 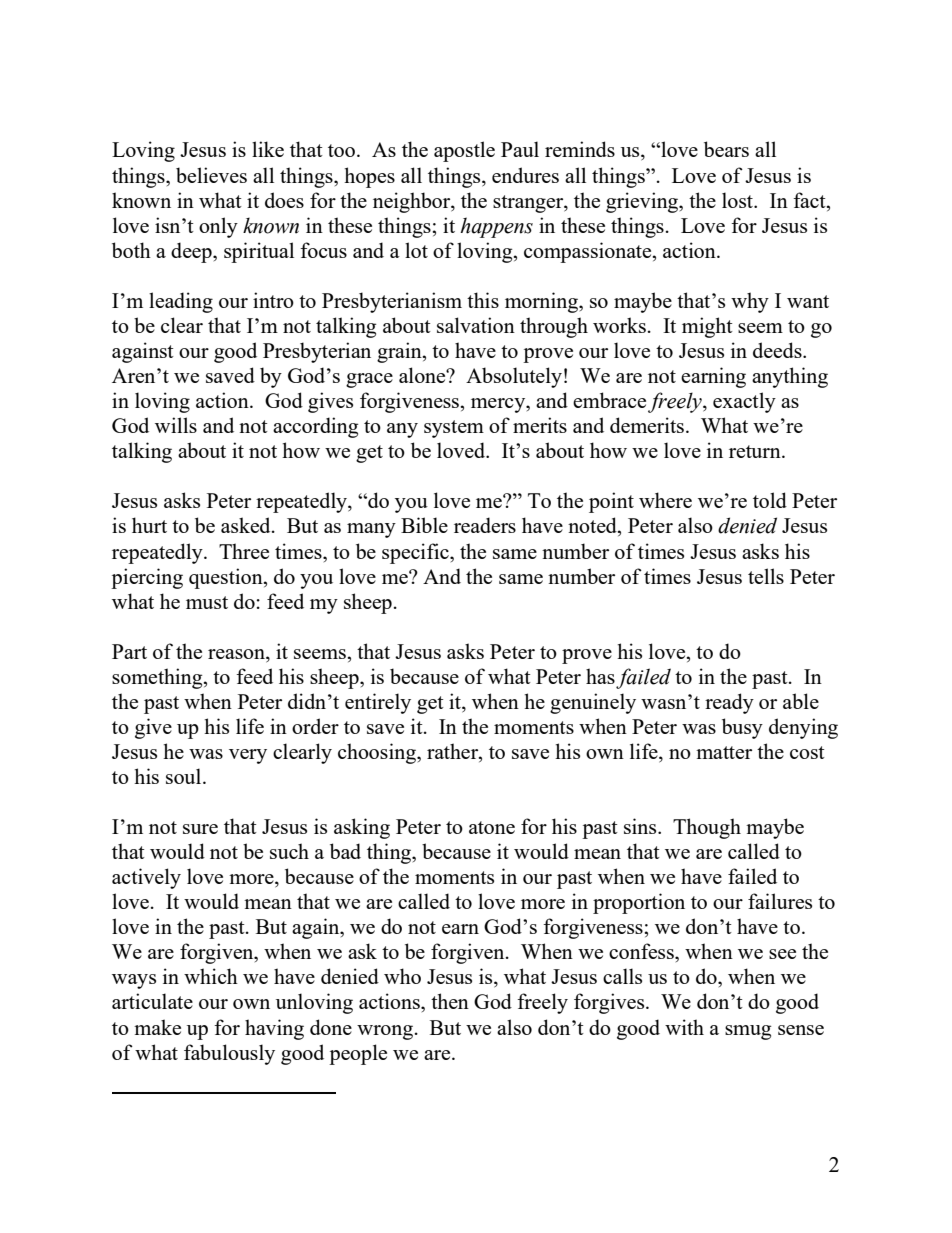 I want to click on wills, so click(x=176, y=425).
